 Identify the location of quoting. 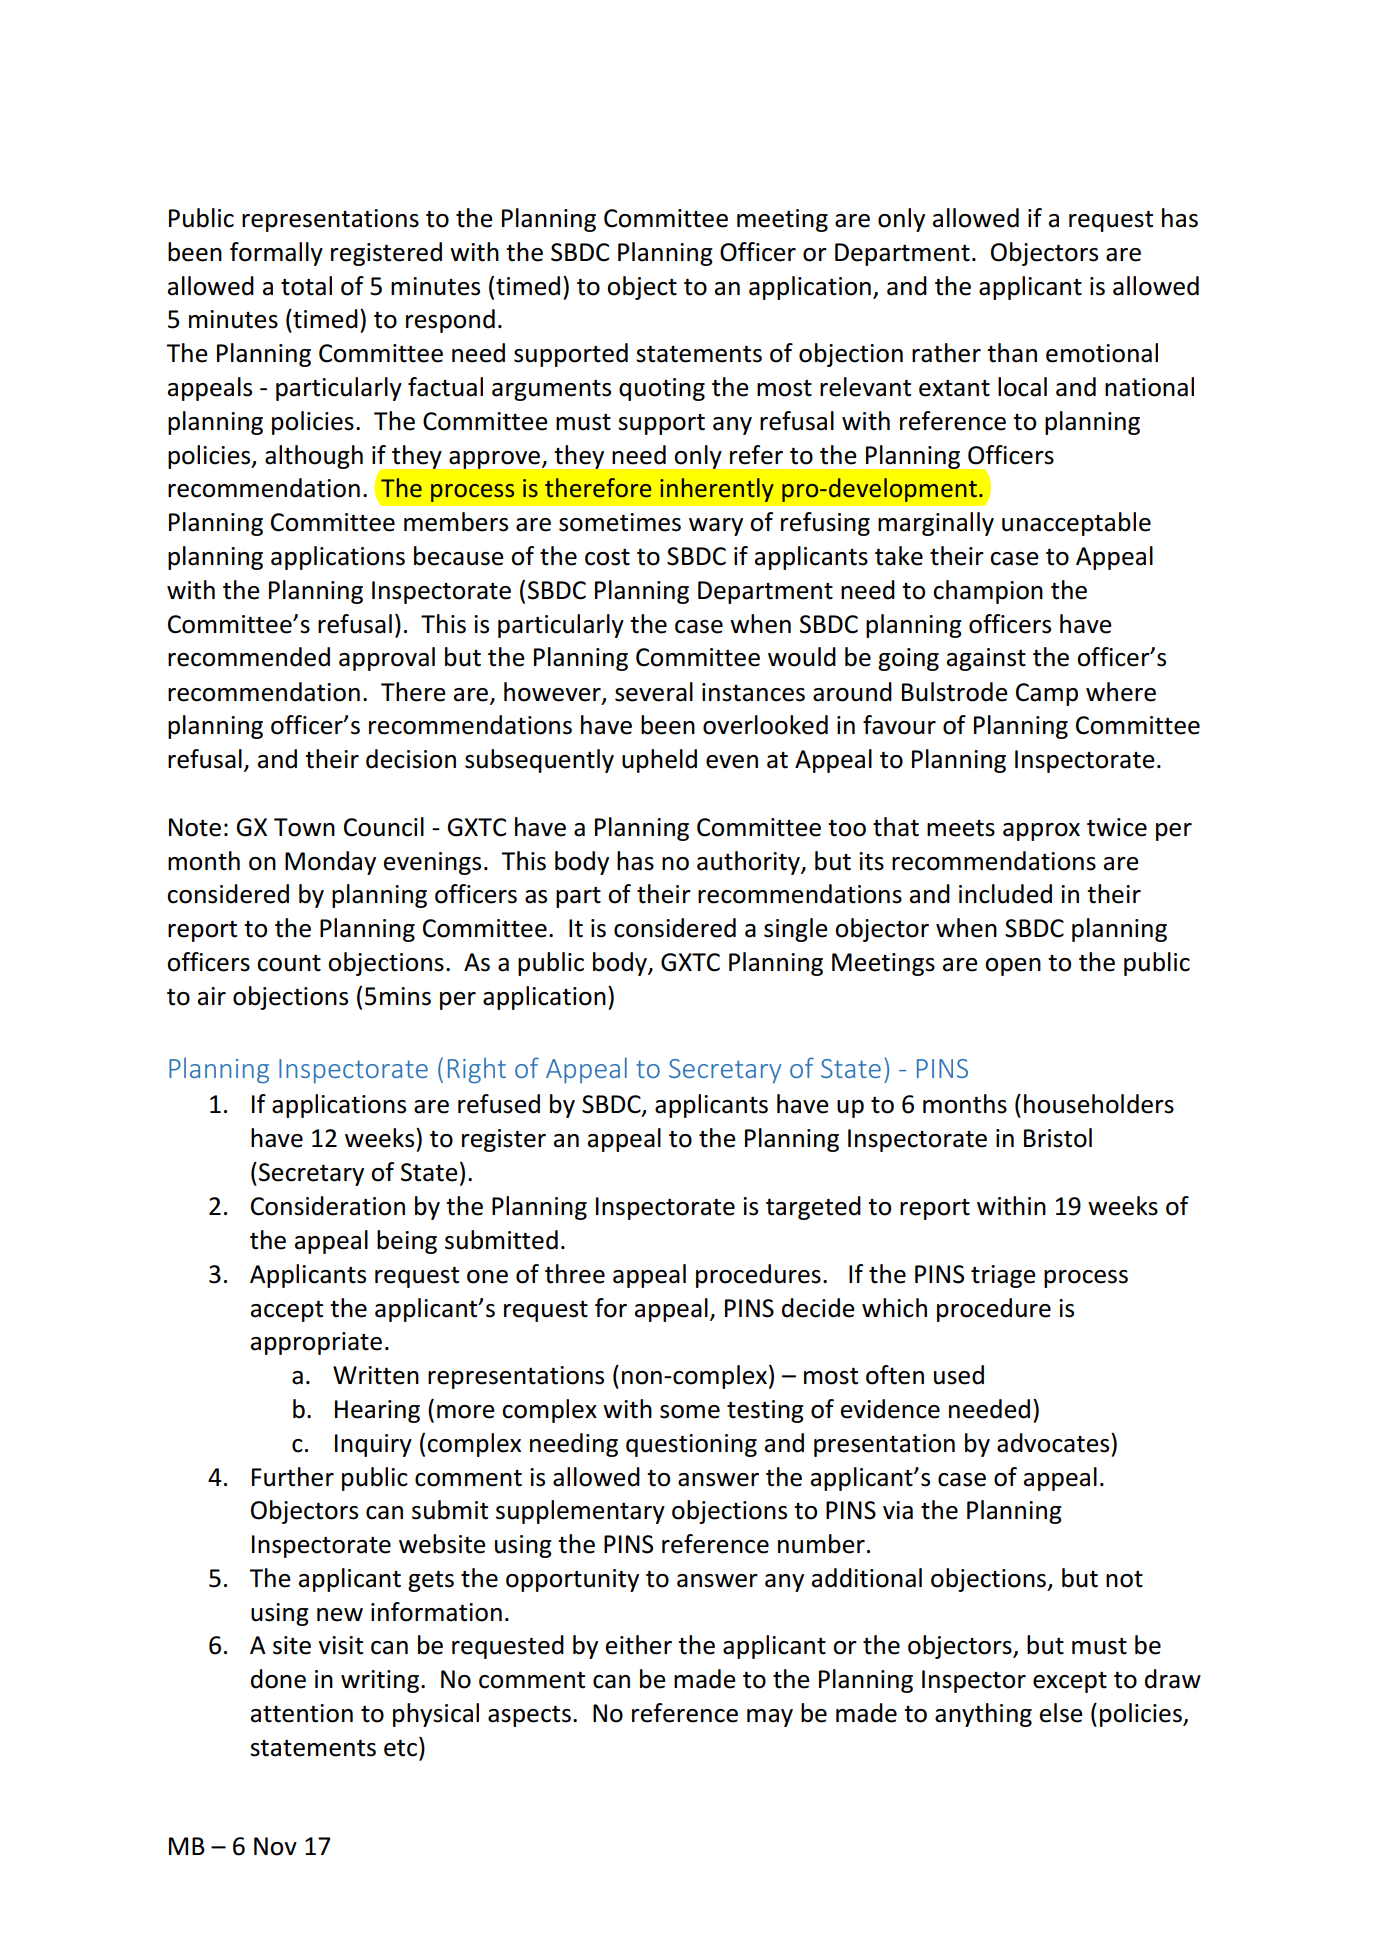
(662, 389).
